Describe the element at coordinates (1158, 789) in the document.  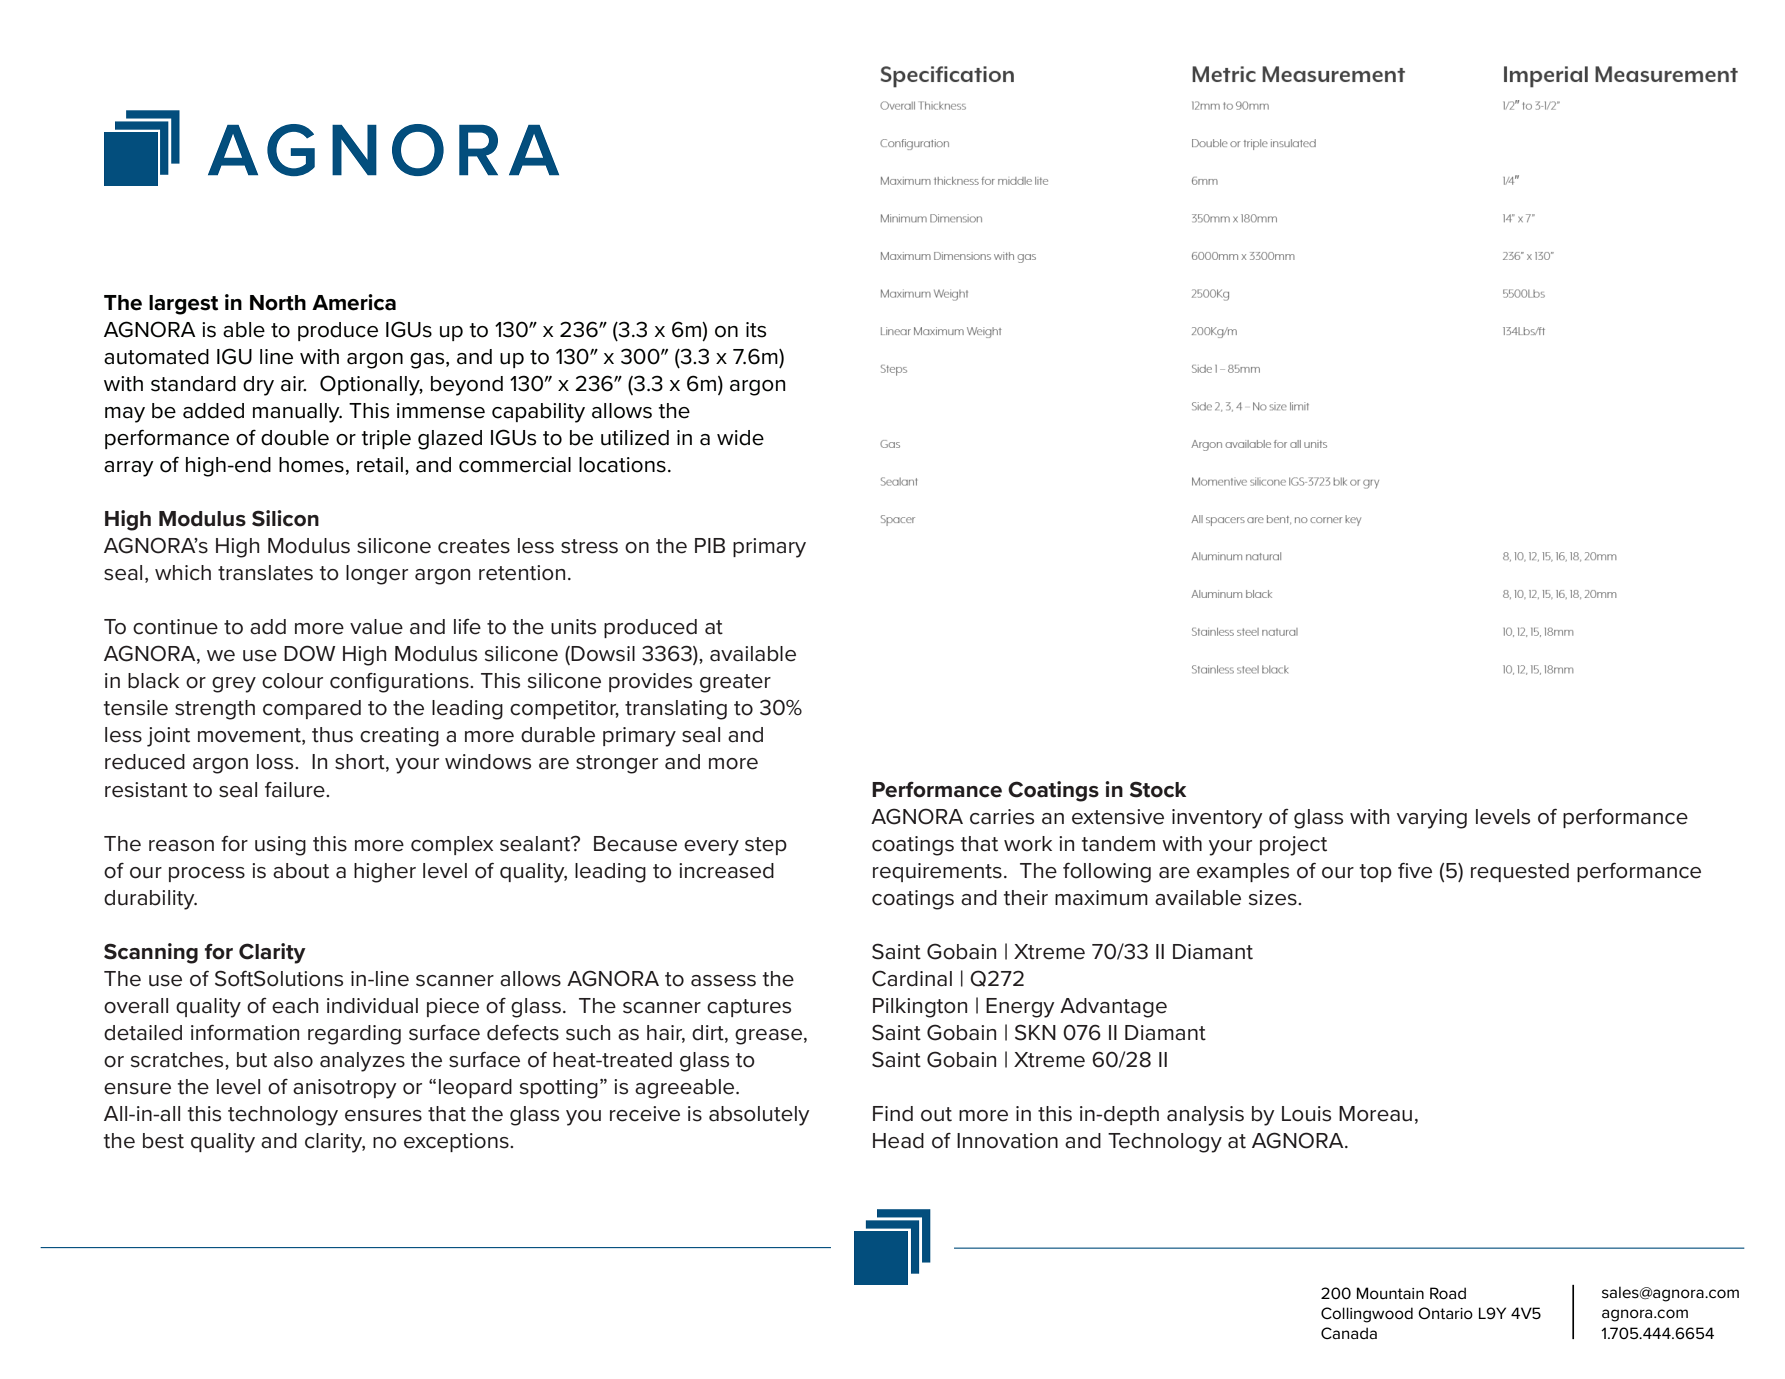
I see `Stock` at that location.
